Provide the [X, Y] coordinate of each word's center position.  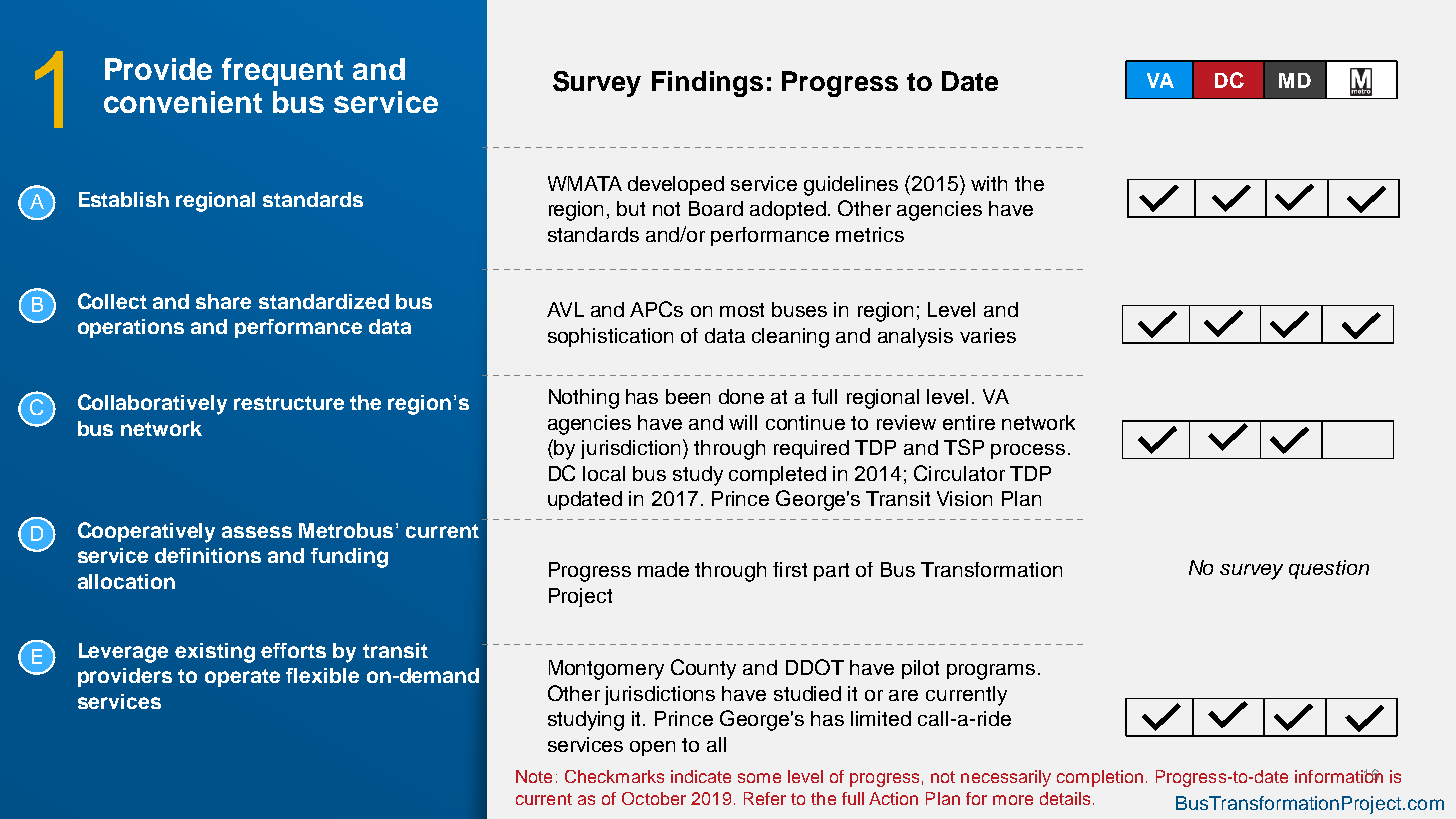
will [743, 422]
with [989, 183]
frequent [282, 72]
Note [534, 776]
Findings [707, 84]
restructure [289, 403]
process [1028, 451]
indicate [701, 776]
